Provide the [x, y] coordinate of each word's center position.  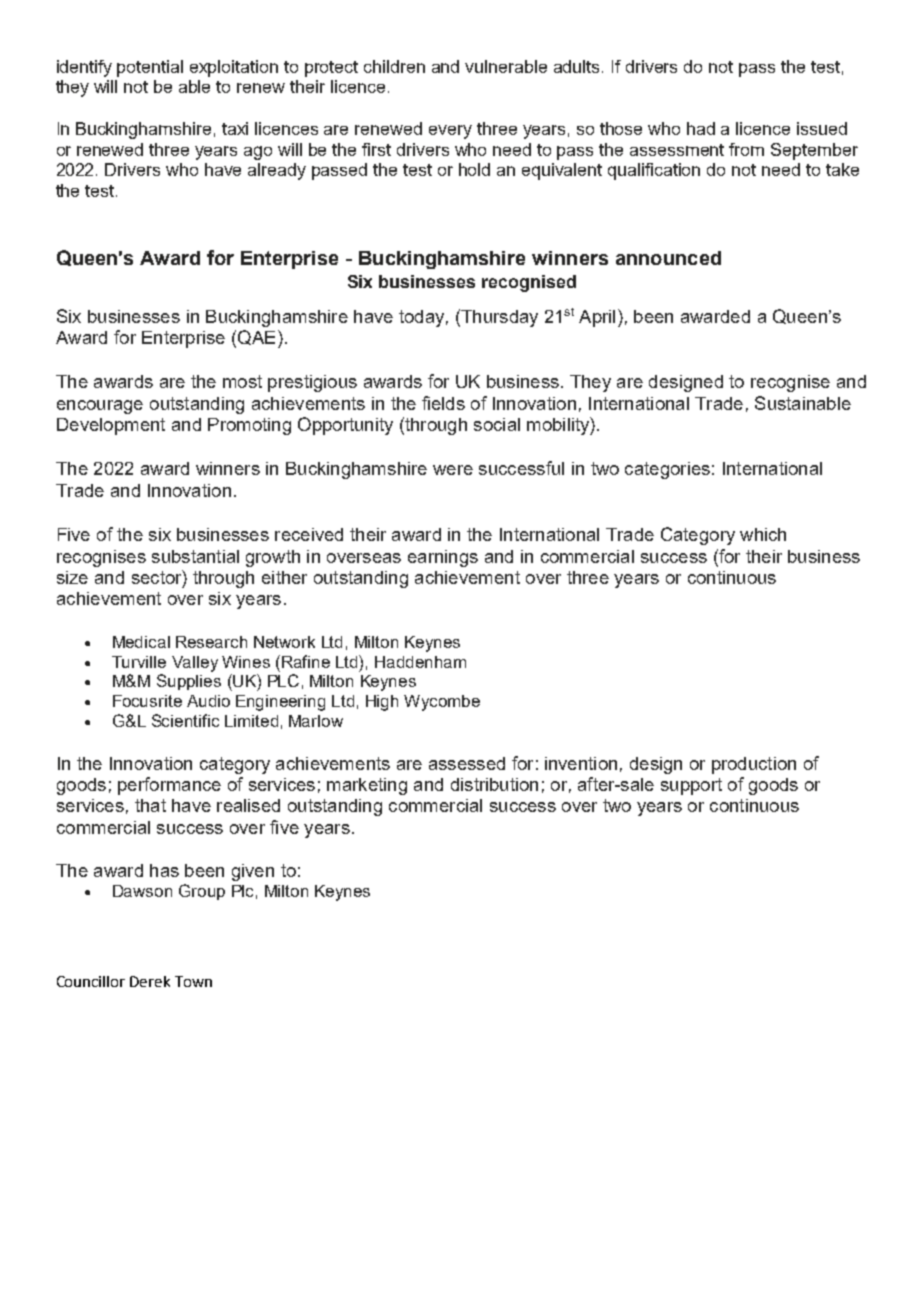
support [691, 786]
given [253, 872]
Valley [195, 664]
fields [443, 403]
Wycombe [442, 703]
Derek [150, 981]
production [754, 765]
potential [150, 68]
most [242, 381]
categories [667, 470]
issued [822, 128]
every [450, 132]
